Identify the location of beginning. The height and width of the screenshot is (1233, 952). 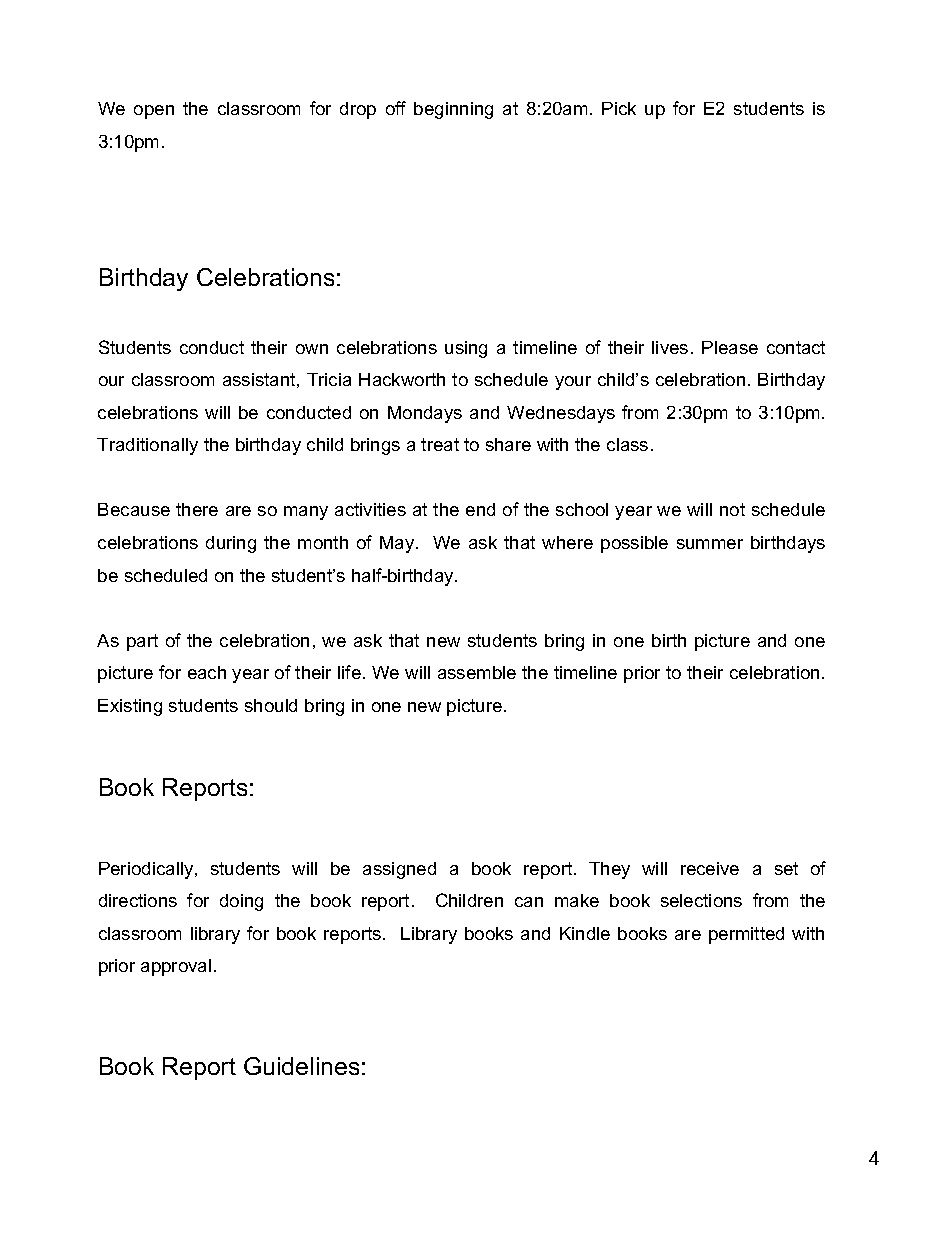
(453, 110).
